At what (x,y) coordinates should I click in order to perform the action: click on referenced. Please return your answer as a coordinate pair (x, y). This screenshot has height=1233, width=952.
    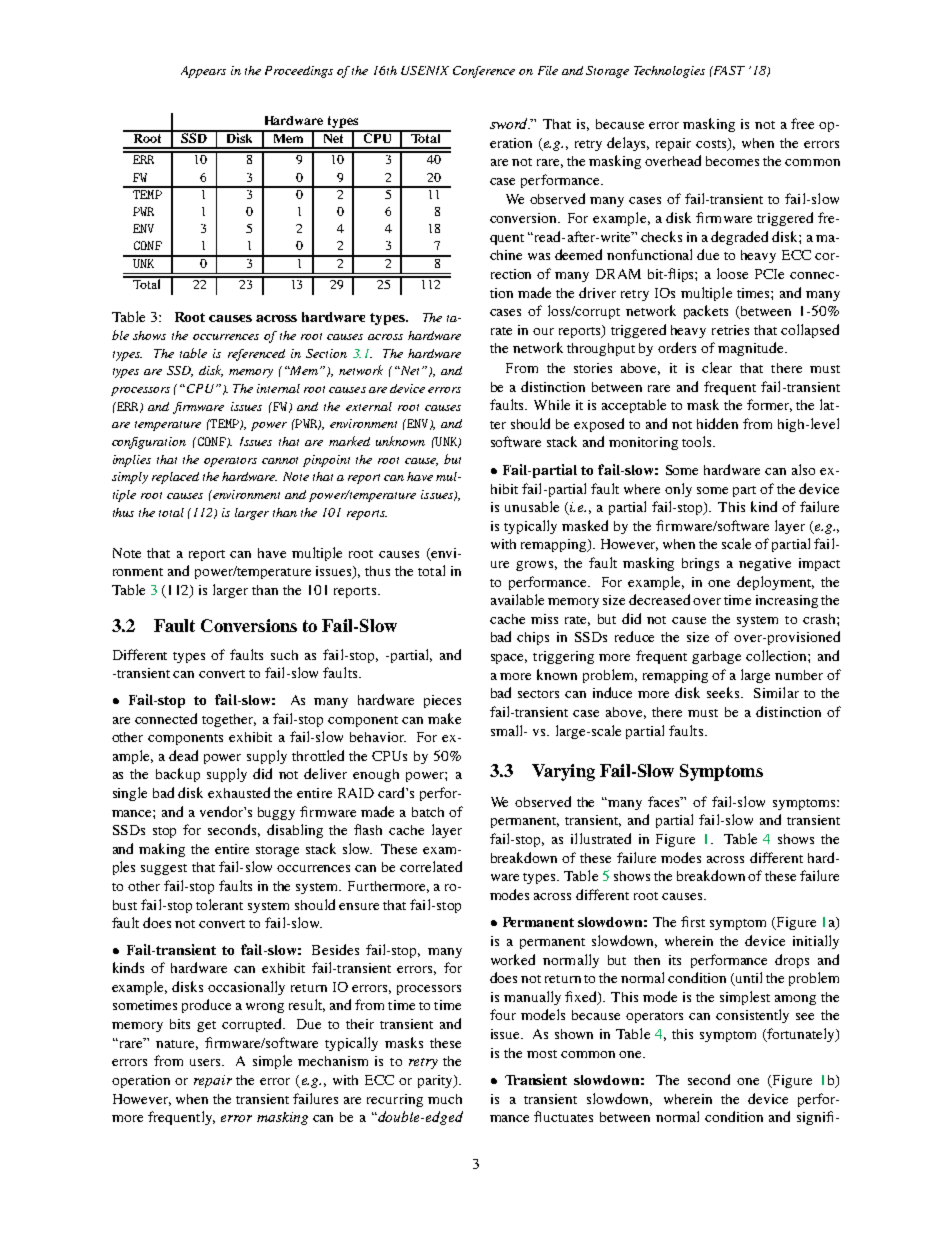
    Looking at the image, I should click on (256, 355).
